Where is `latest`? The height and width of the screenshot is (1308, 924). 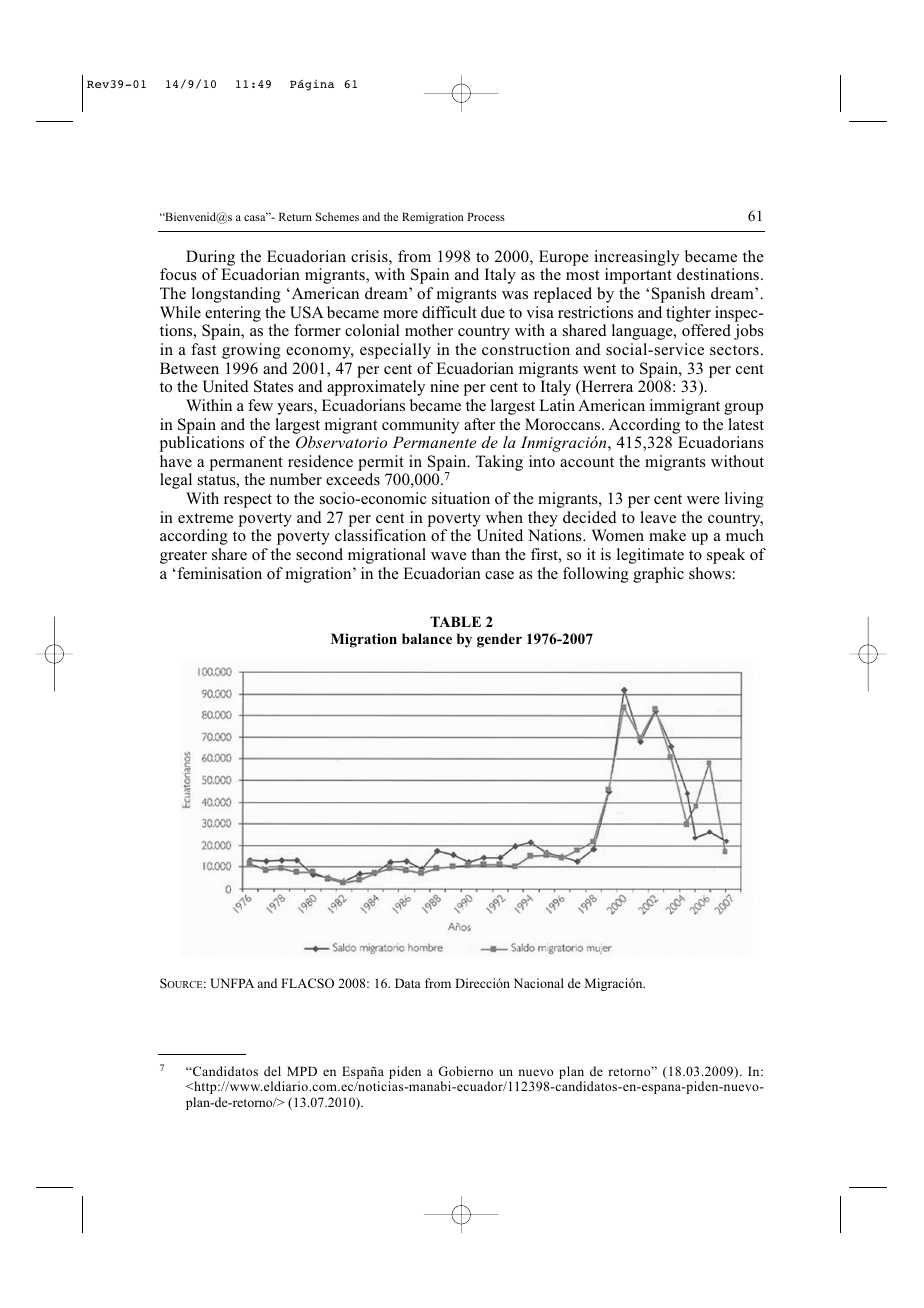 latest is located at coordinates (746, 424).
